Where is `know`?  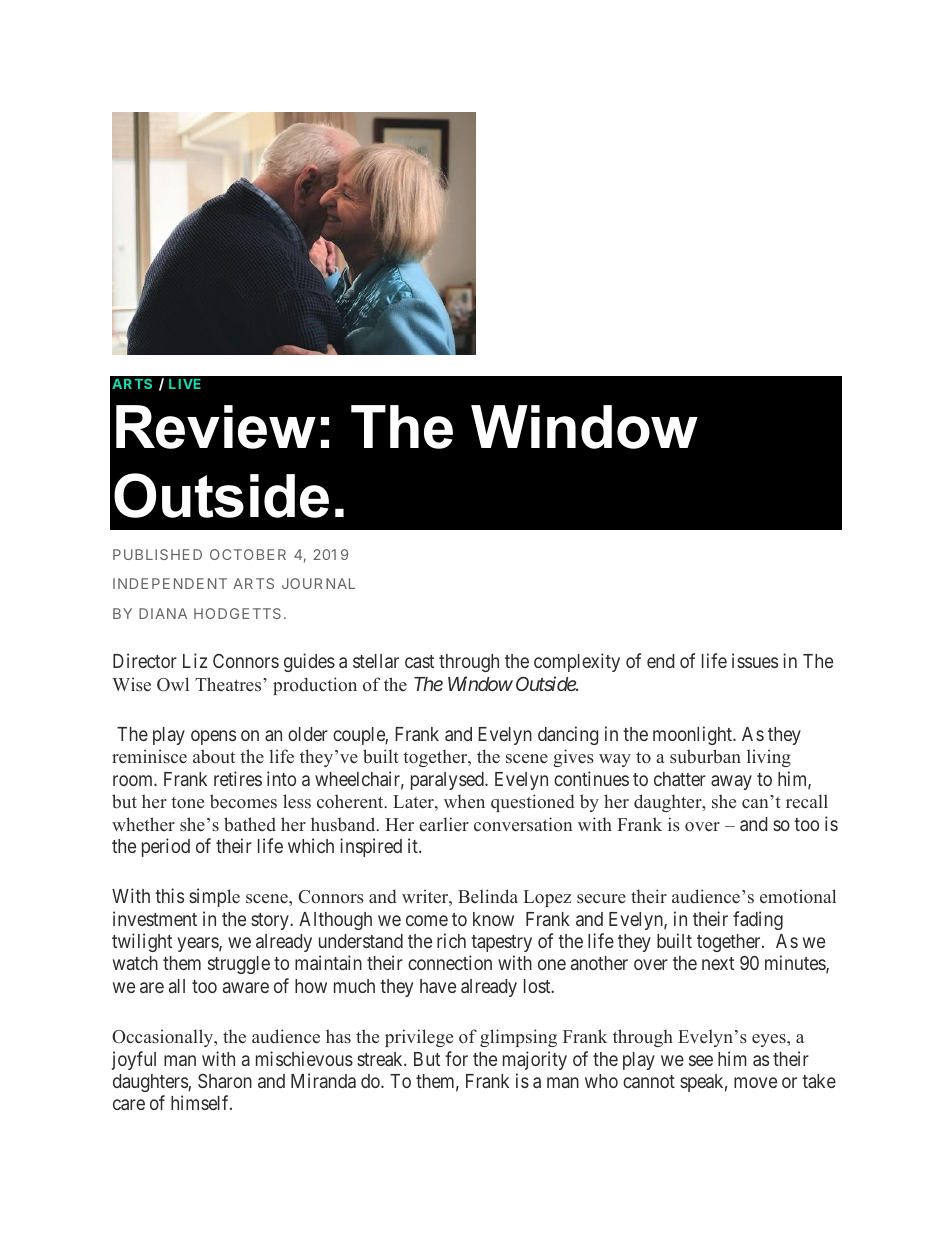 know is located at coordinates (493, 919).
